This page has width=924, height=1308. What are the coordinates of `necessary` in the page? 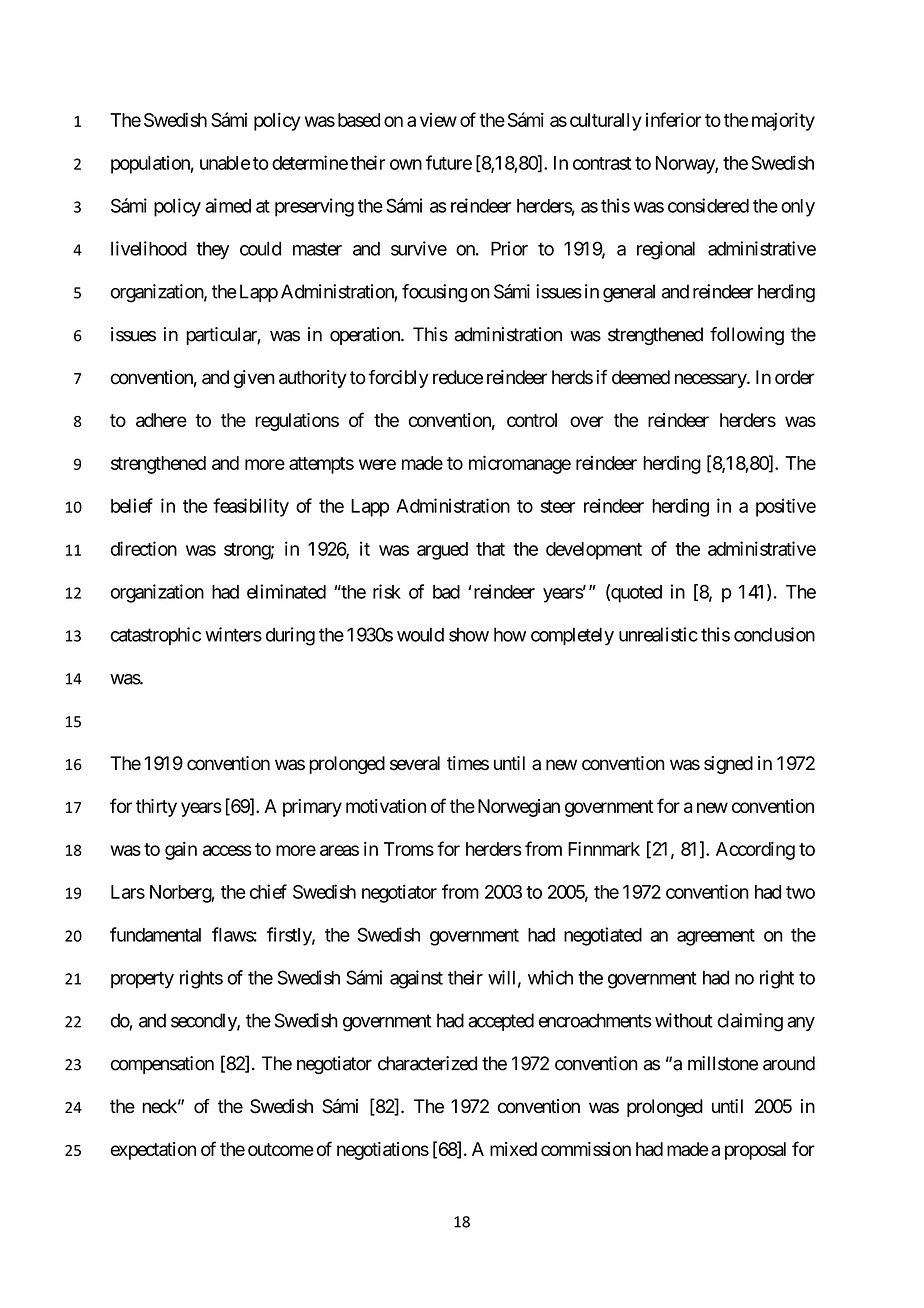 It's located at (711, 380).
